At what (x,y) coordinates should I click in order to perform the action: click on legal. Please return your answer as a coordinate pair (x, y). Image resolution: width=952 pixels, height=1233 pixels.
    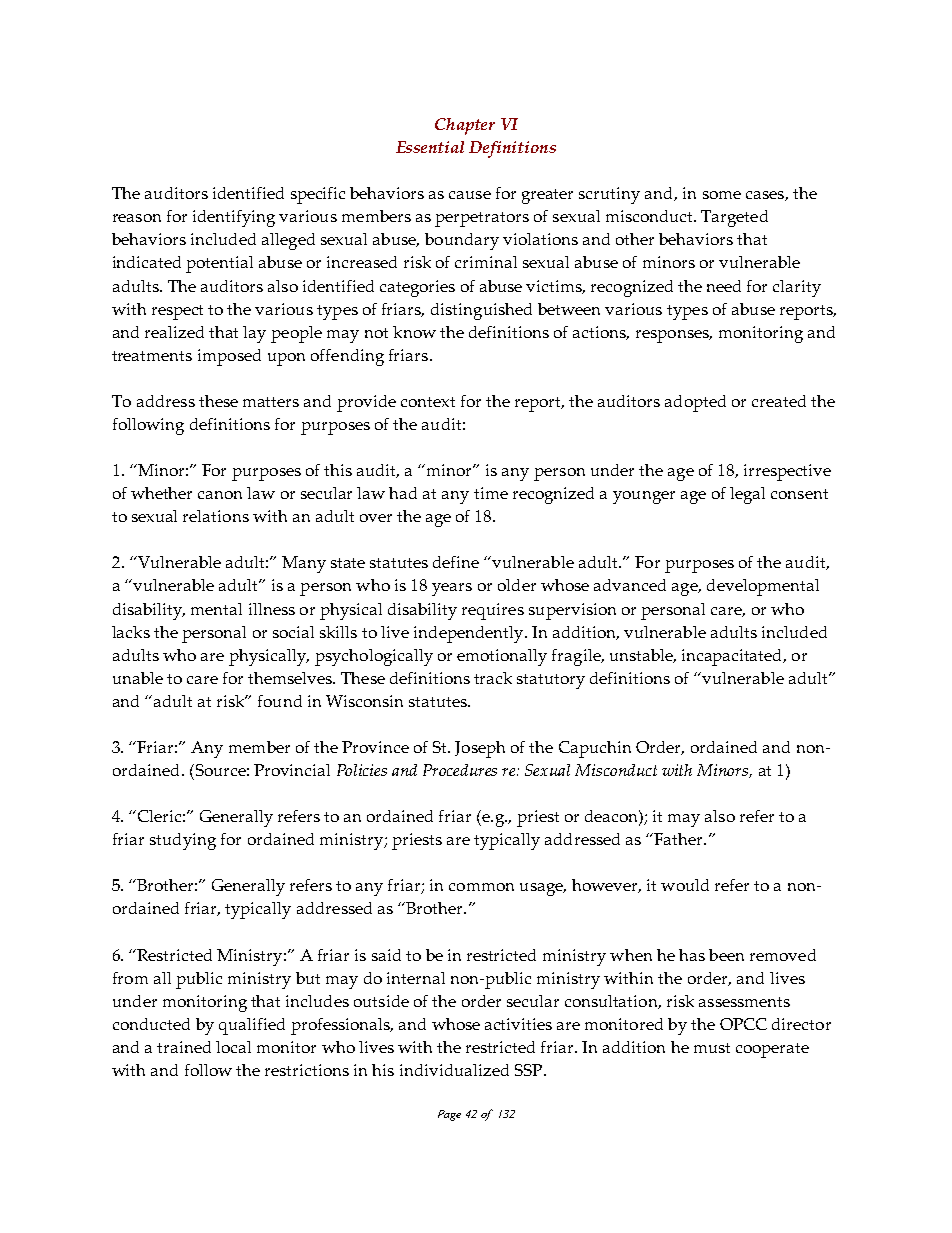
    Looking at the image, I should click on (747, 495).
